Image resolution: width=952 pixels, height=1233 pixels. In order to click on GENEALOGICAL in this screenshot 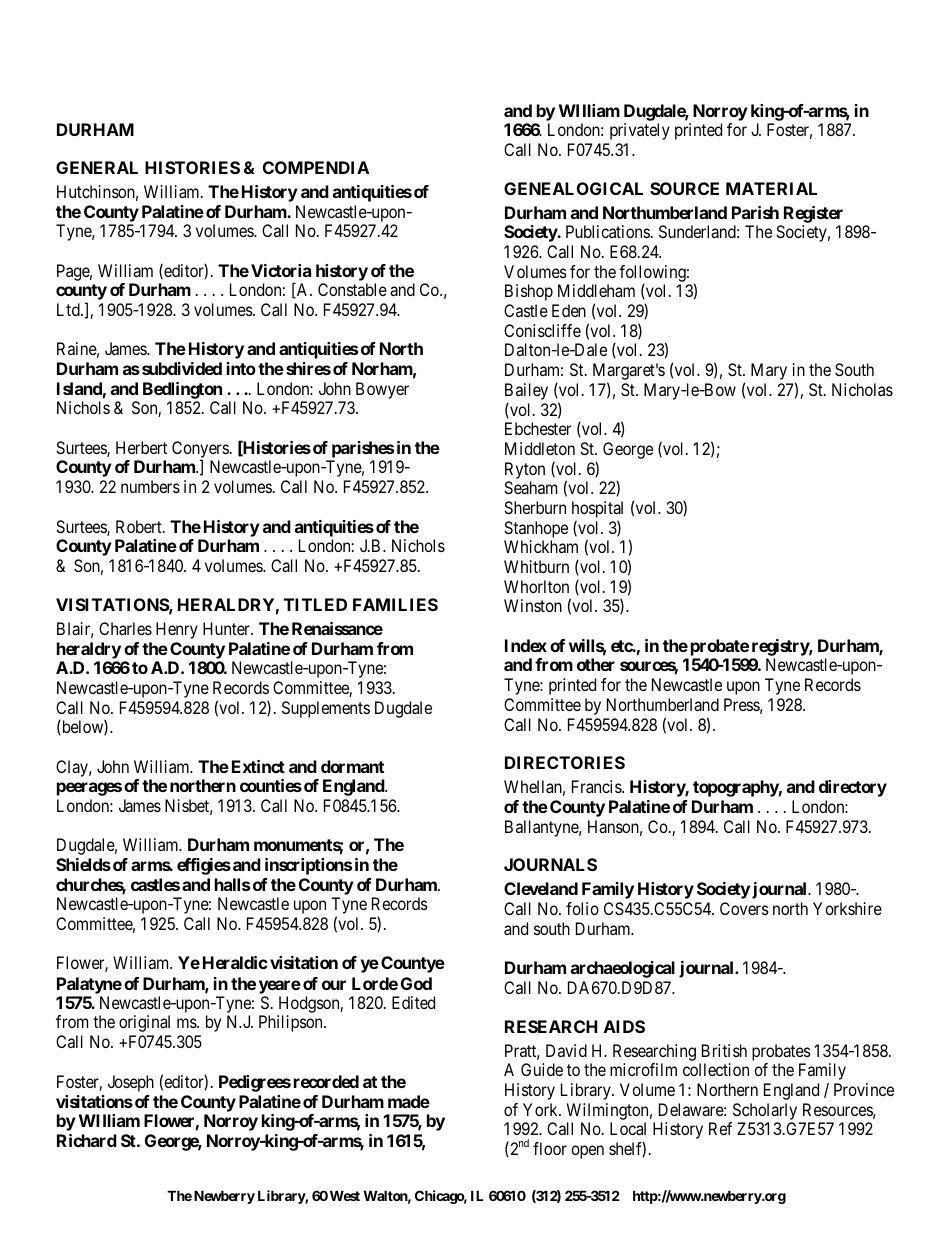, I will do `click(573, 188)`.
